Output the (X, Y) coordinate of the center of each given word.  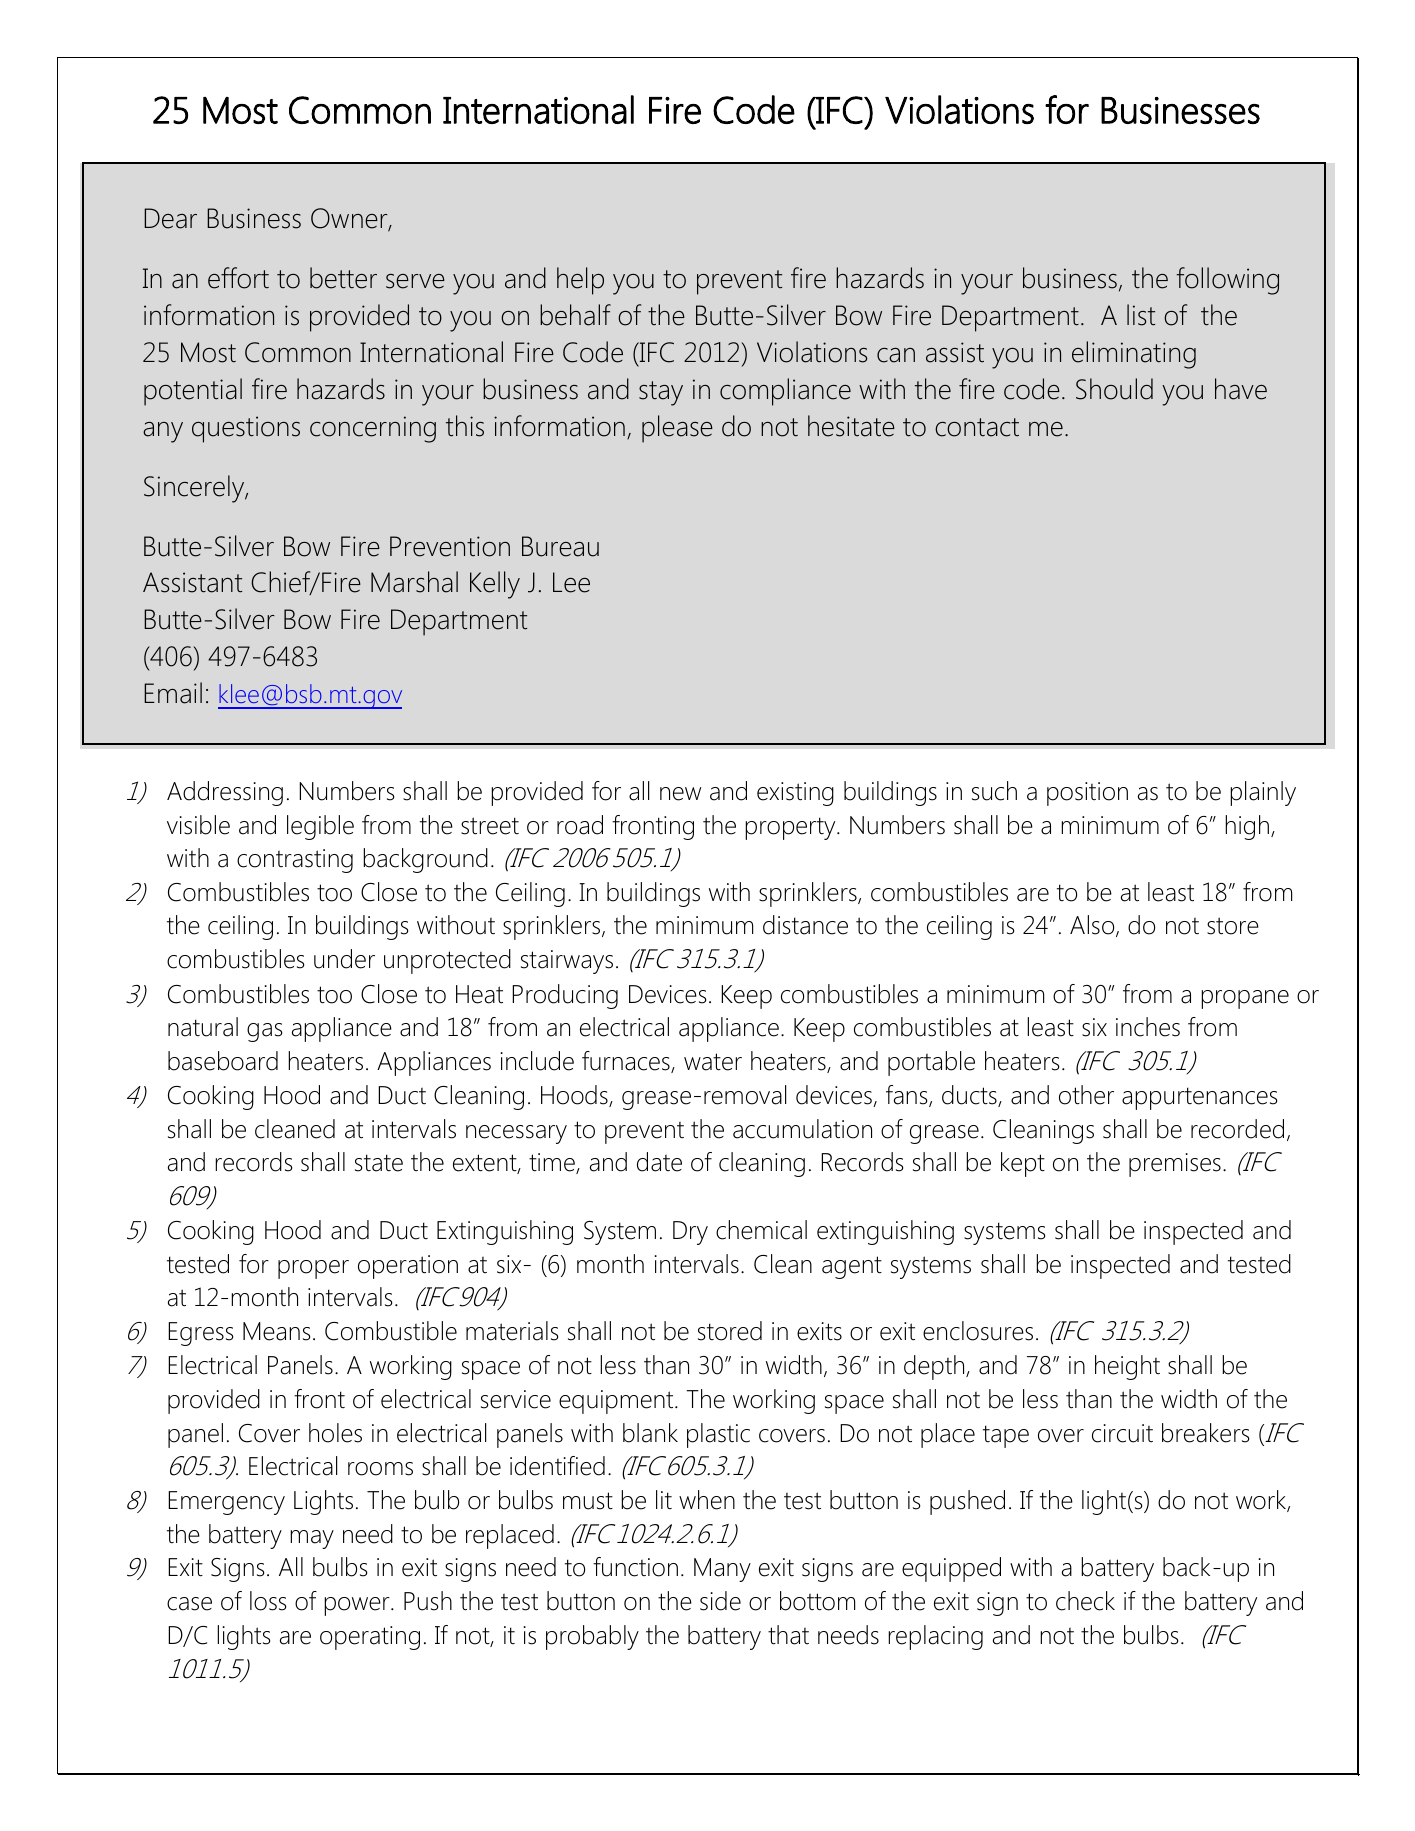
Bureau (560, 546)
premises (1175, 1165)
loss (268, 1601)
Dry (690, 1233)
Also (1093, 926)
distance (805, 925)
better (343, 278)
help (580, 281)
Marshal (414, 582)
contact (977, 427)
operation (408, 1267)
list (1141, 315)
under (344, 959)
